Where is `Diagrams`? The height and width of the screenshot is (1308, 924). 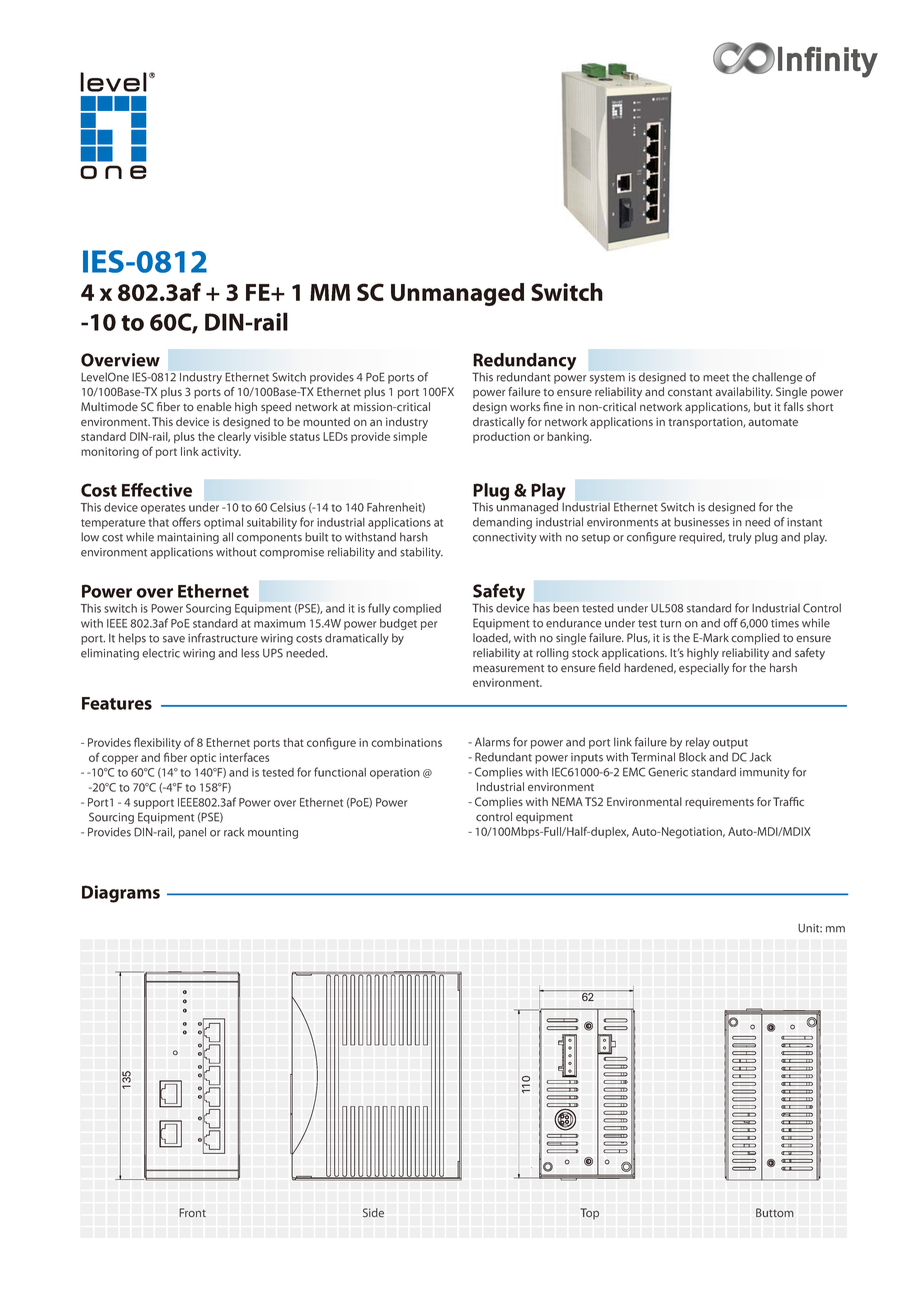 Diagrams is located at coordinates (121, 894).
